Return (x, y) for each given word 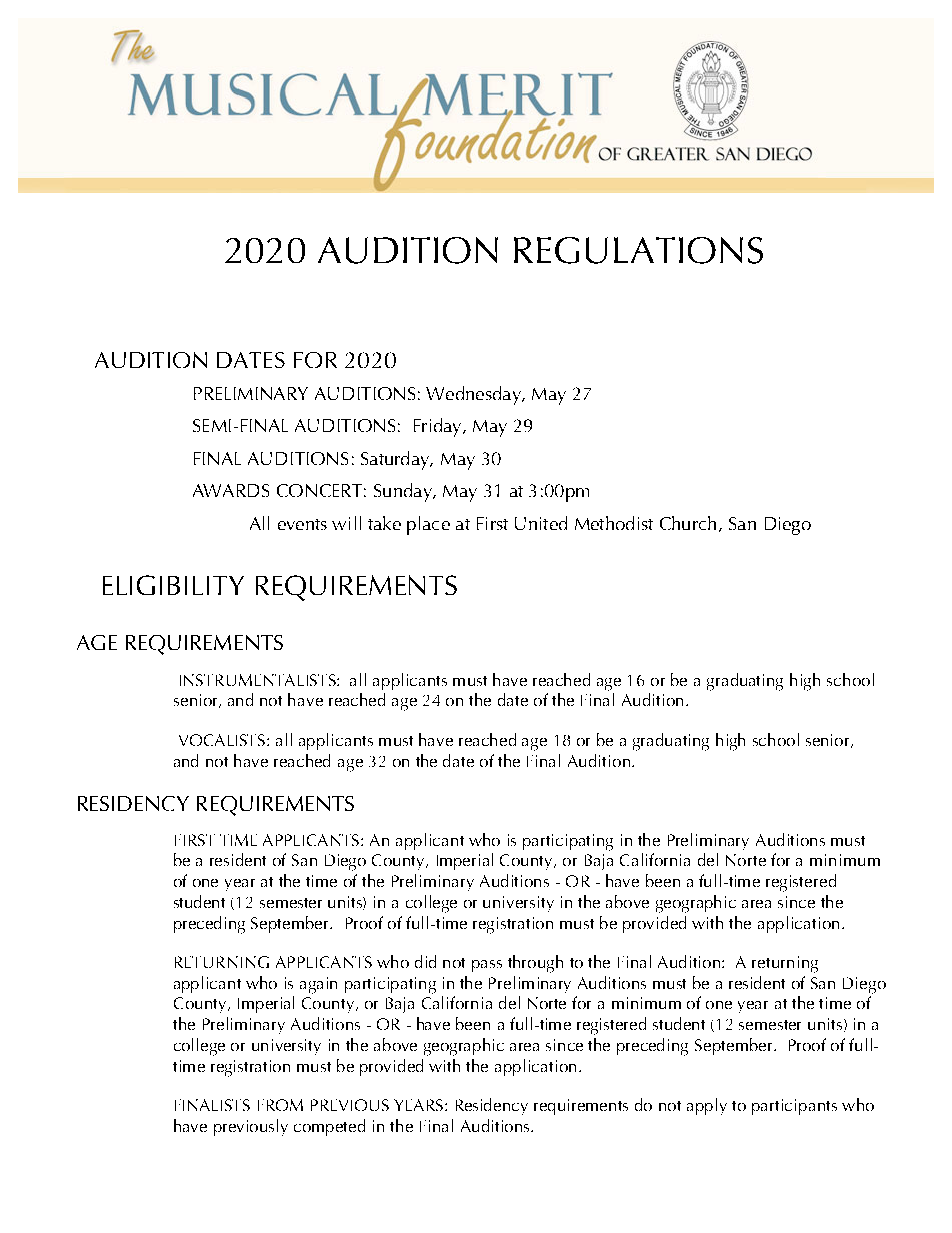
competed (329, 1127)
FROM (280, 1105)
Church (688, 523)
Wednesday (474, 395)
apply (707, 1106)
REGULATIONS (638, 250)
